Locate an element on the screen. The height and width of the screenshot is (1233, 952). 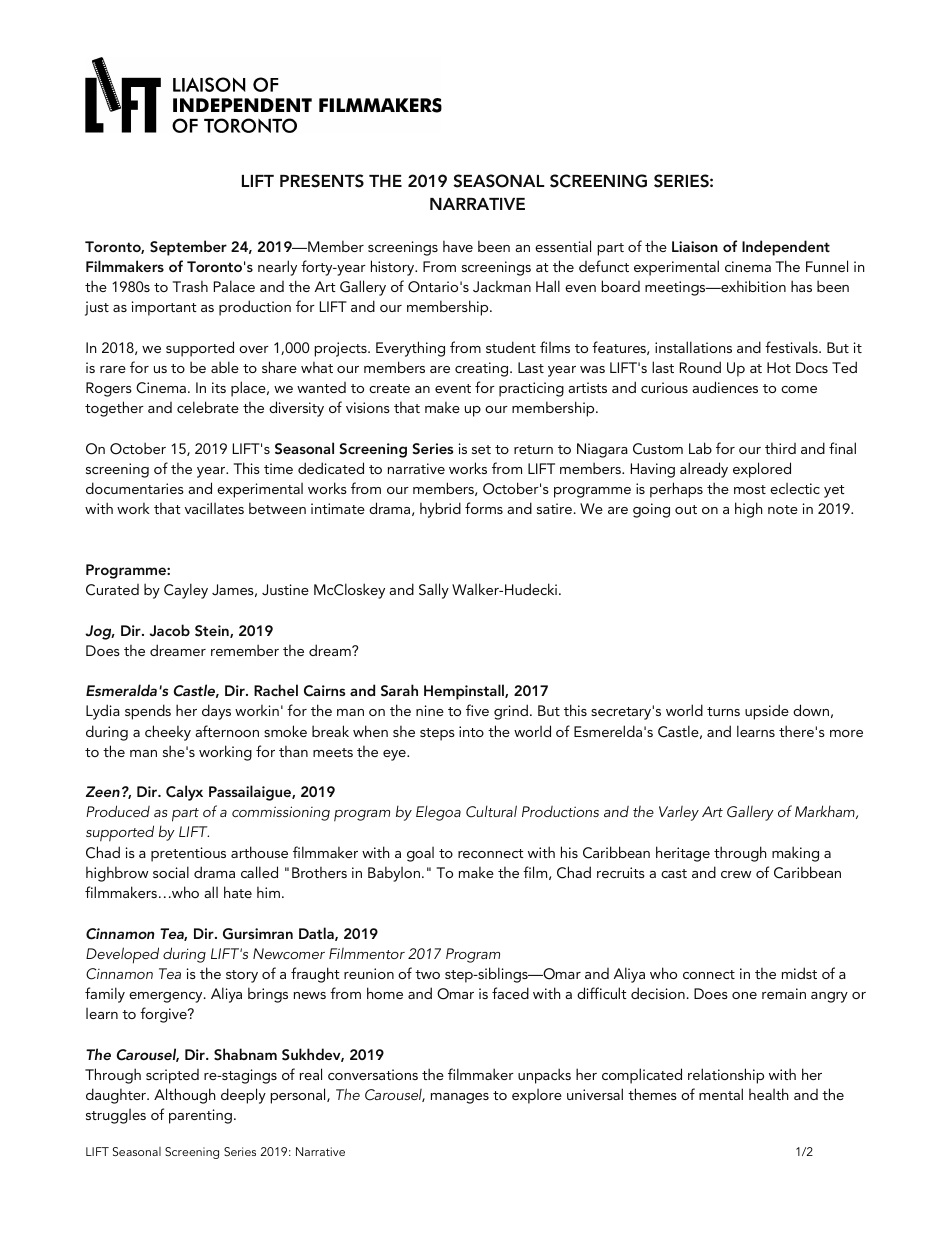
September is located at coordinates (188, 248).
